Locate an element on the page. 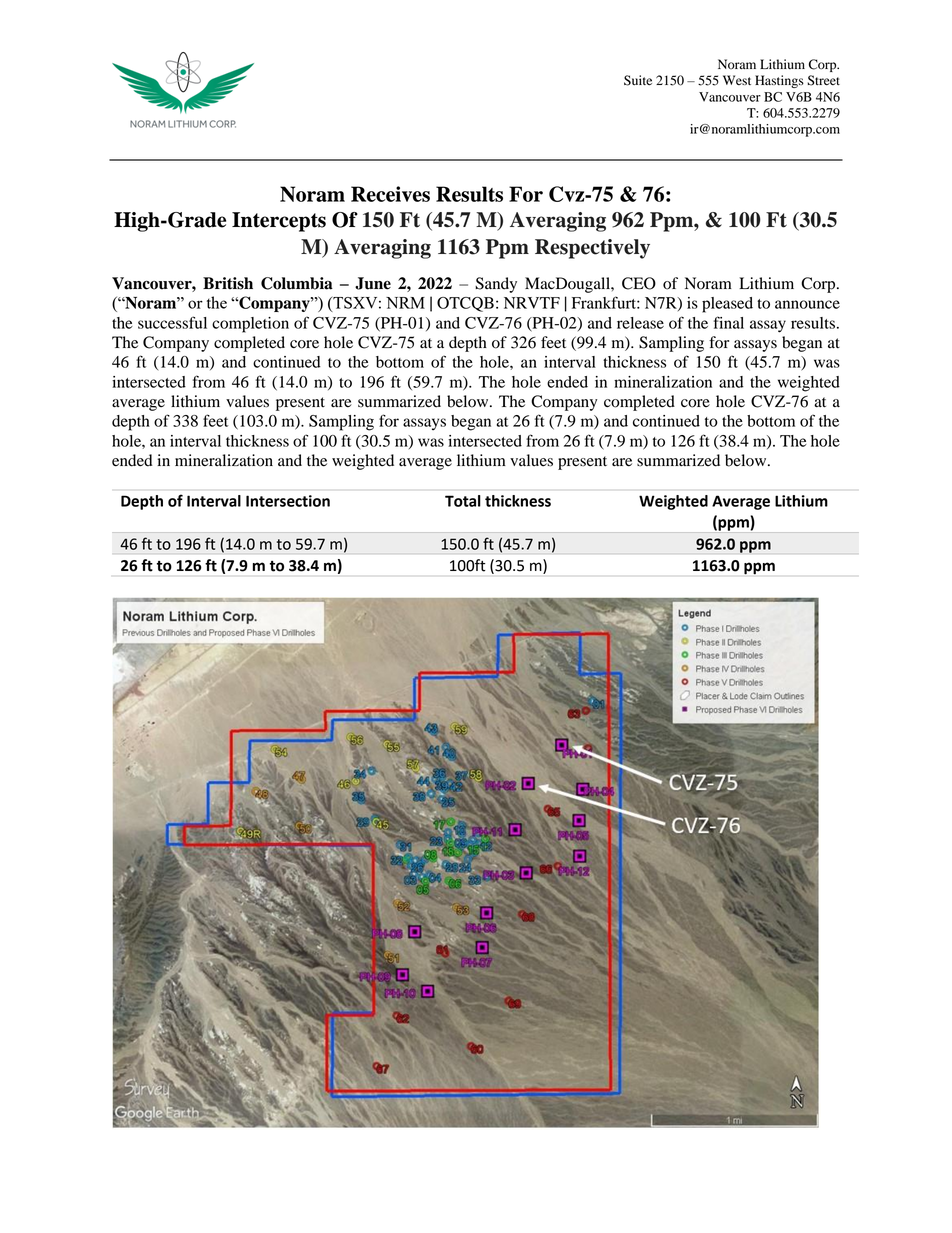 The width and height of the page is (952, 1233). Sandy is located at coordinates (496, 285).
